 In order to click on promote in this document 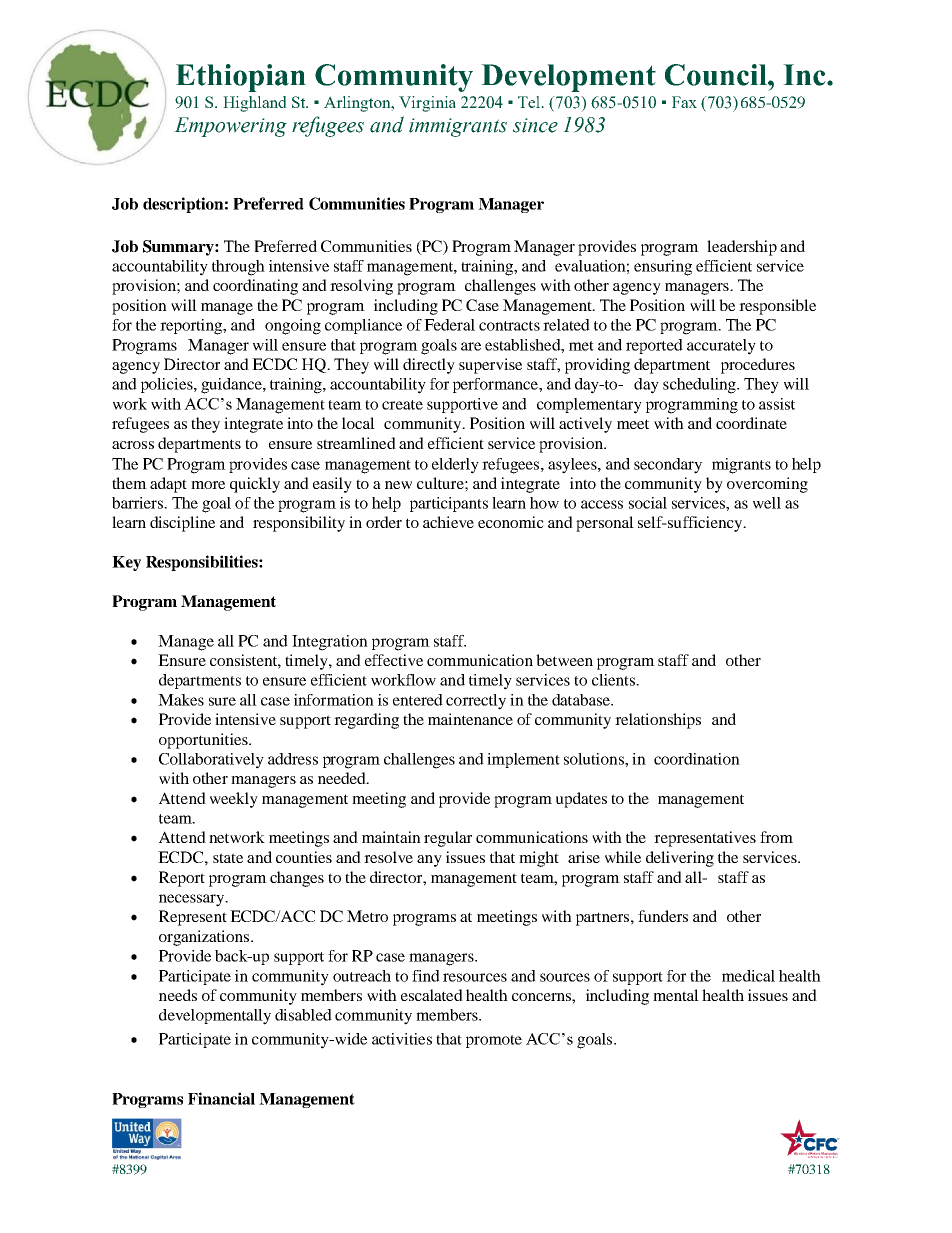, I will do `click(494, 1041)`.
